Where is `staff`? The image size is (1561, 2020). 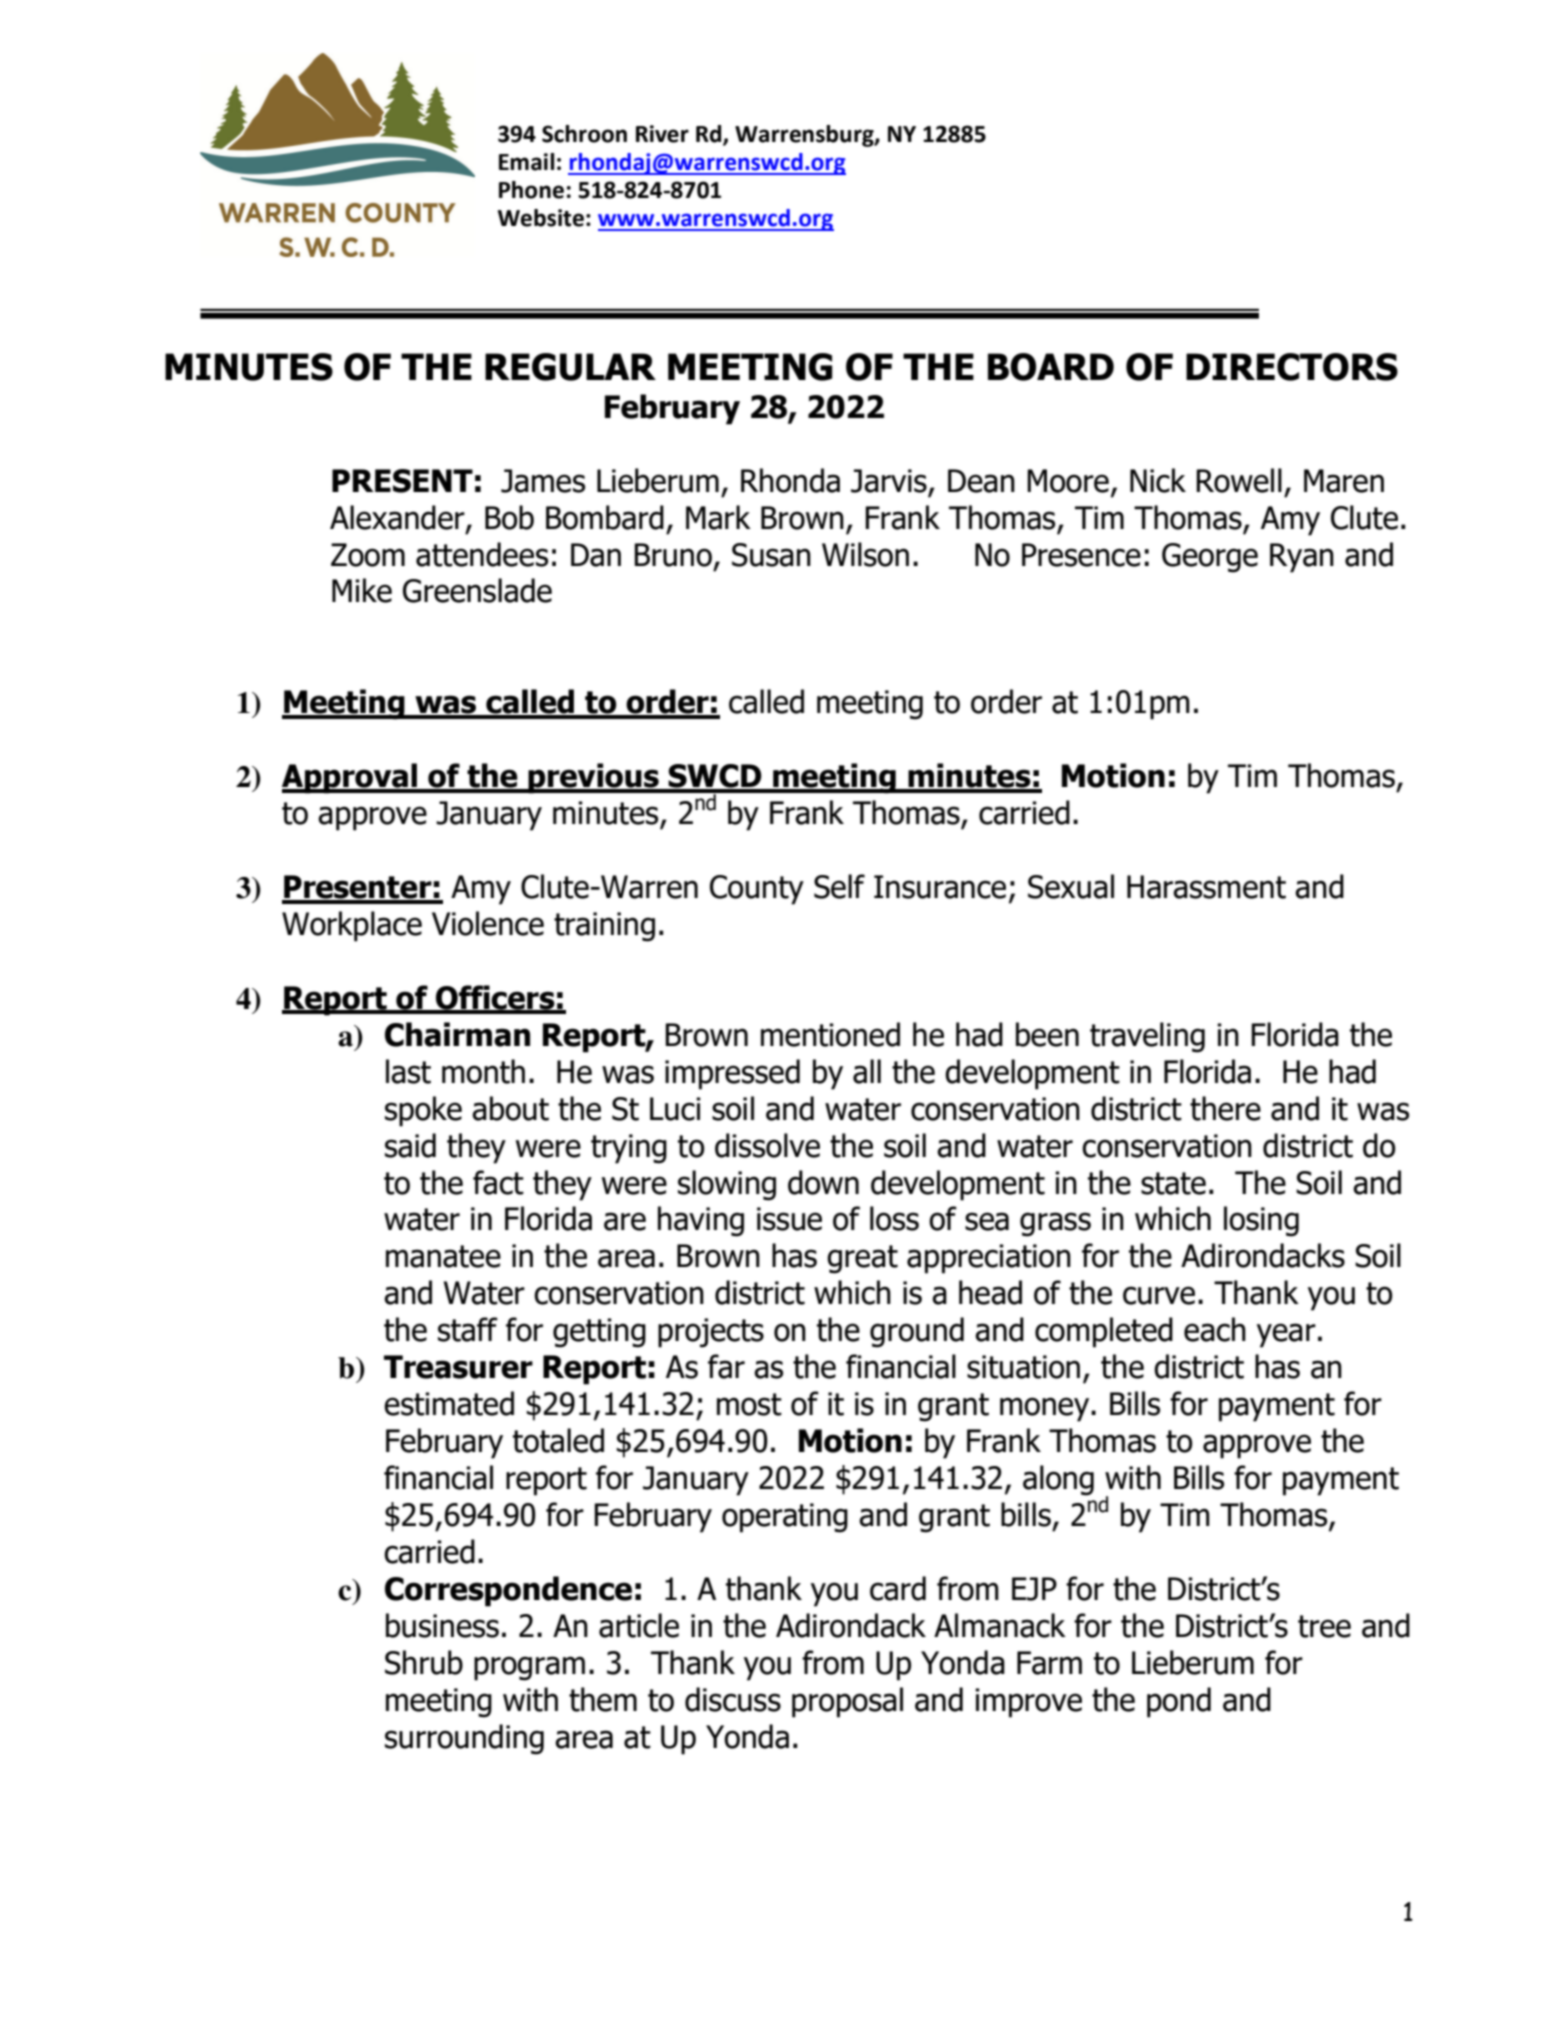
staff is located at coordinates (468, 1329).
